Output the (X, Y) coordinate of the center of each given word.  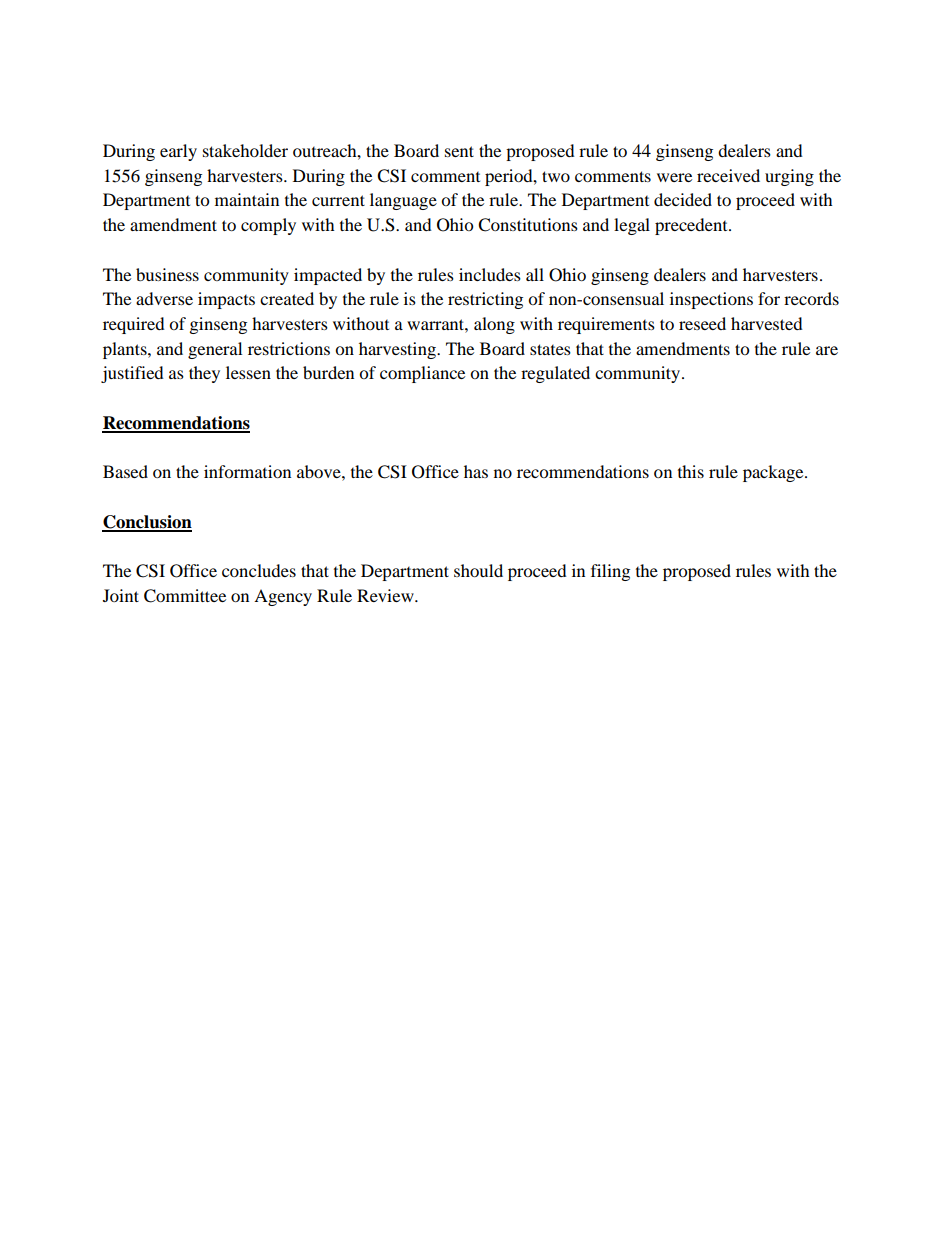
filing (610, 572)
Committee (185, 596)
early (178, 152)
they (204, 374)
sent (459, 151)
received (728, 175)
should (478, 570)
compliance (422, 374)
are (827, 350)
